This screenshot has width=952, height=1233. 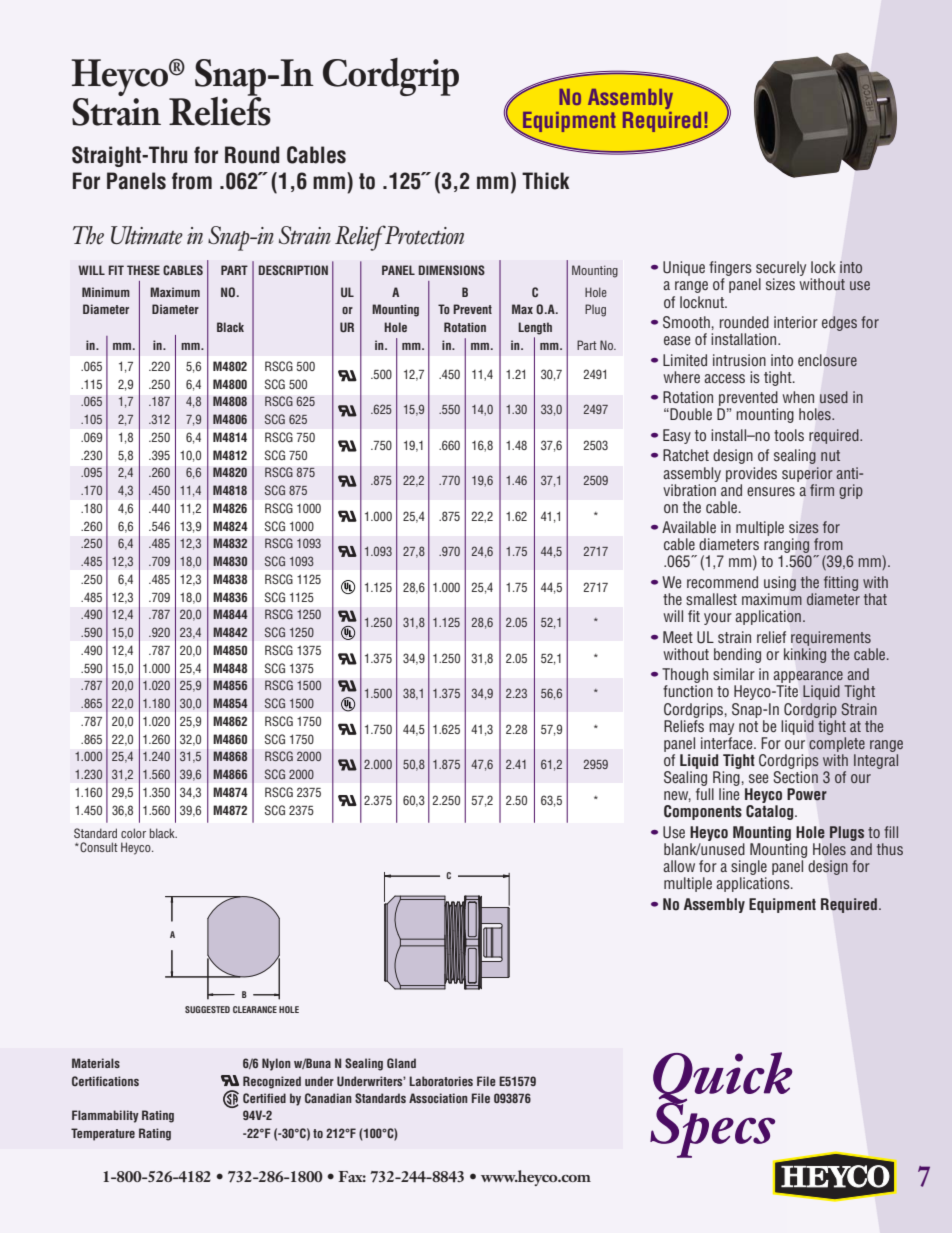 I want to click on single, so click(x=749, y=867).
